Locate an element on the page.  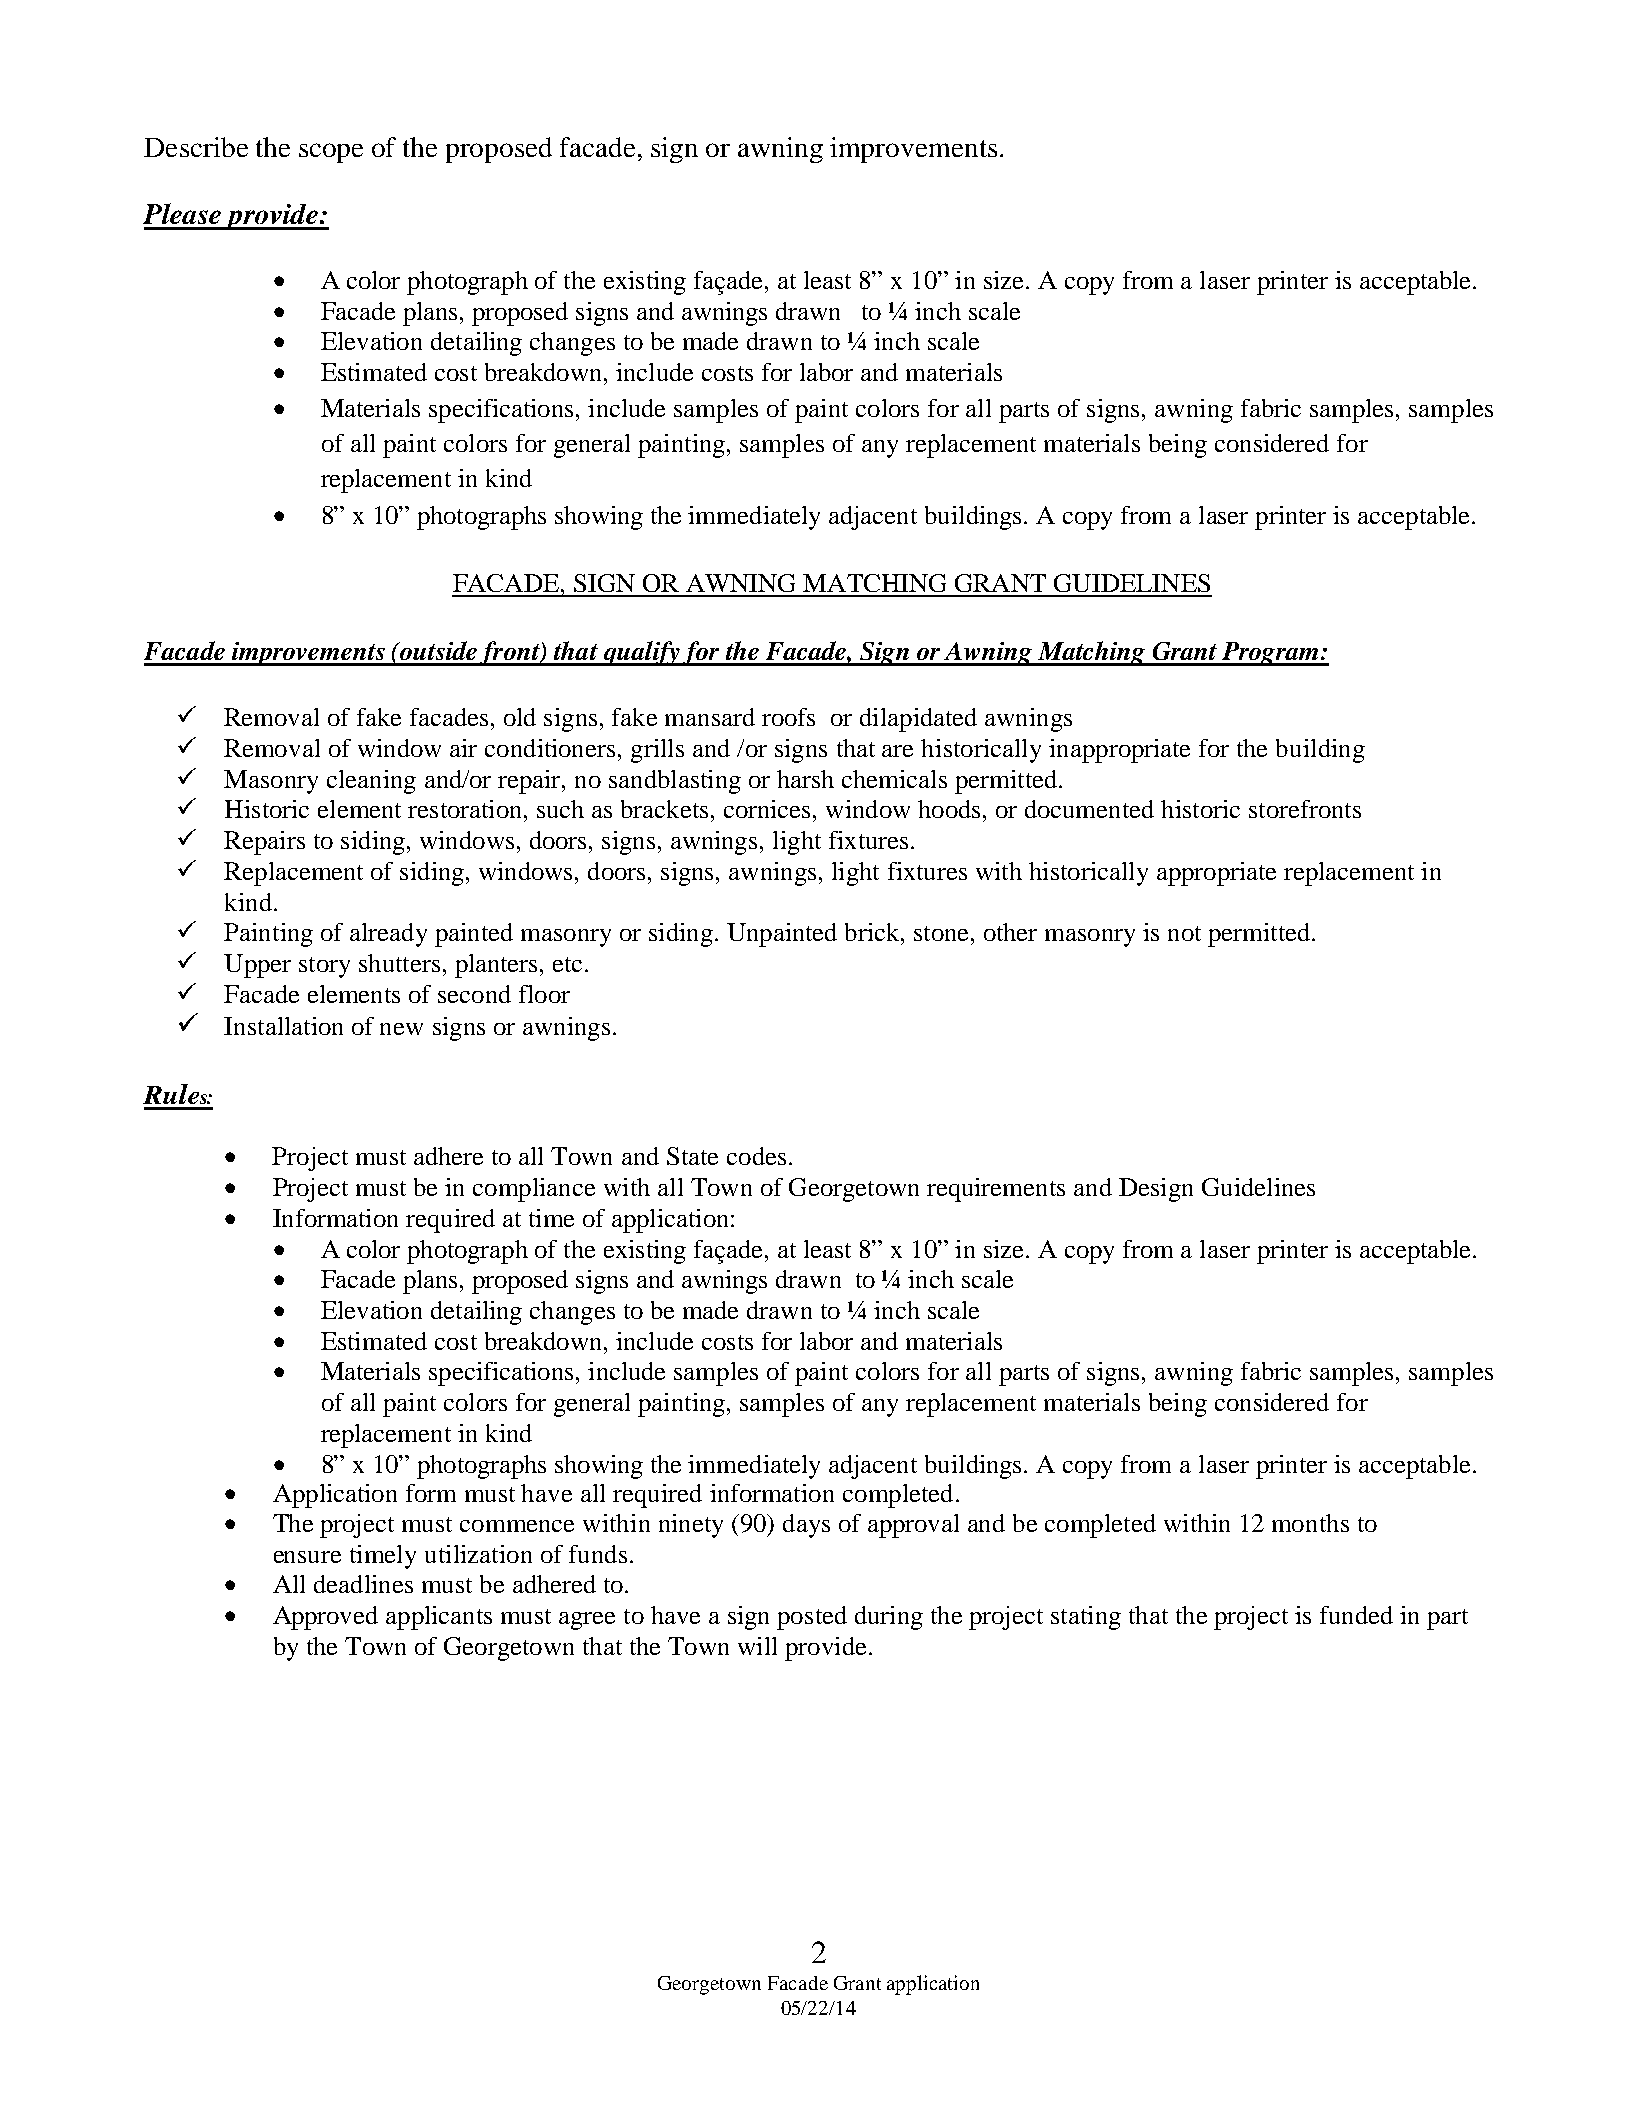
already is located at coordinates (388, 935).
